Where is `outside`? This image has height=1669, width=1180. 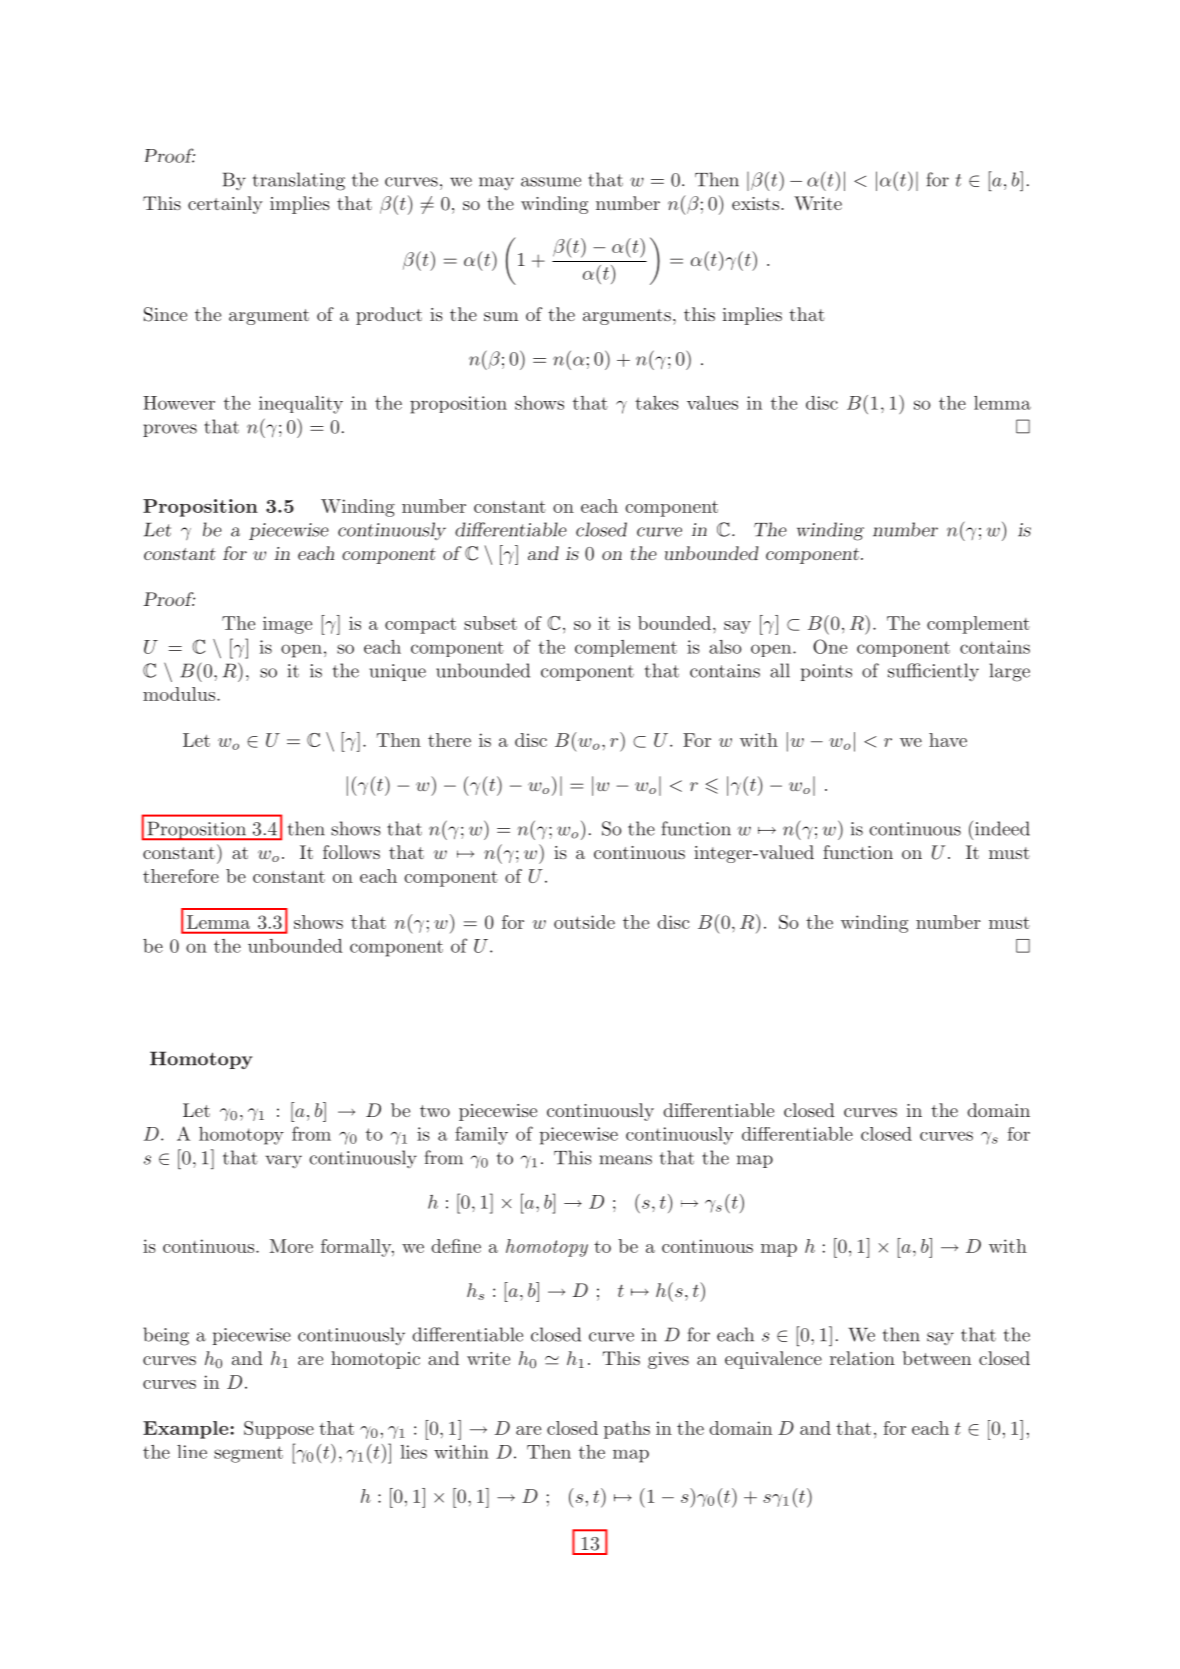 outside is located at coordinates (584, 922).
